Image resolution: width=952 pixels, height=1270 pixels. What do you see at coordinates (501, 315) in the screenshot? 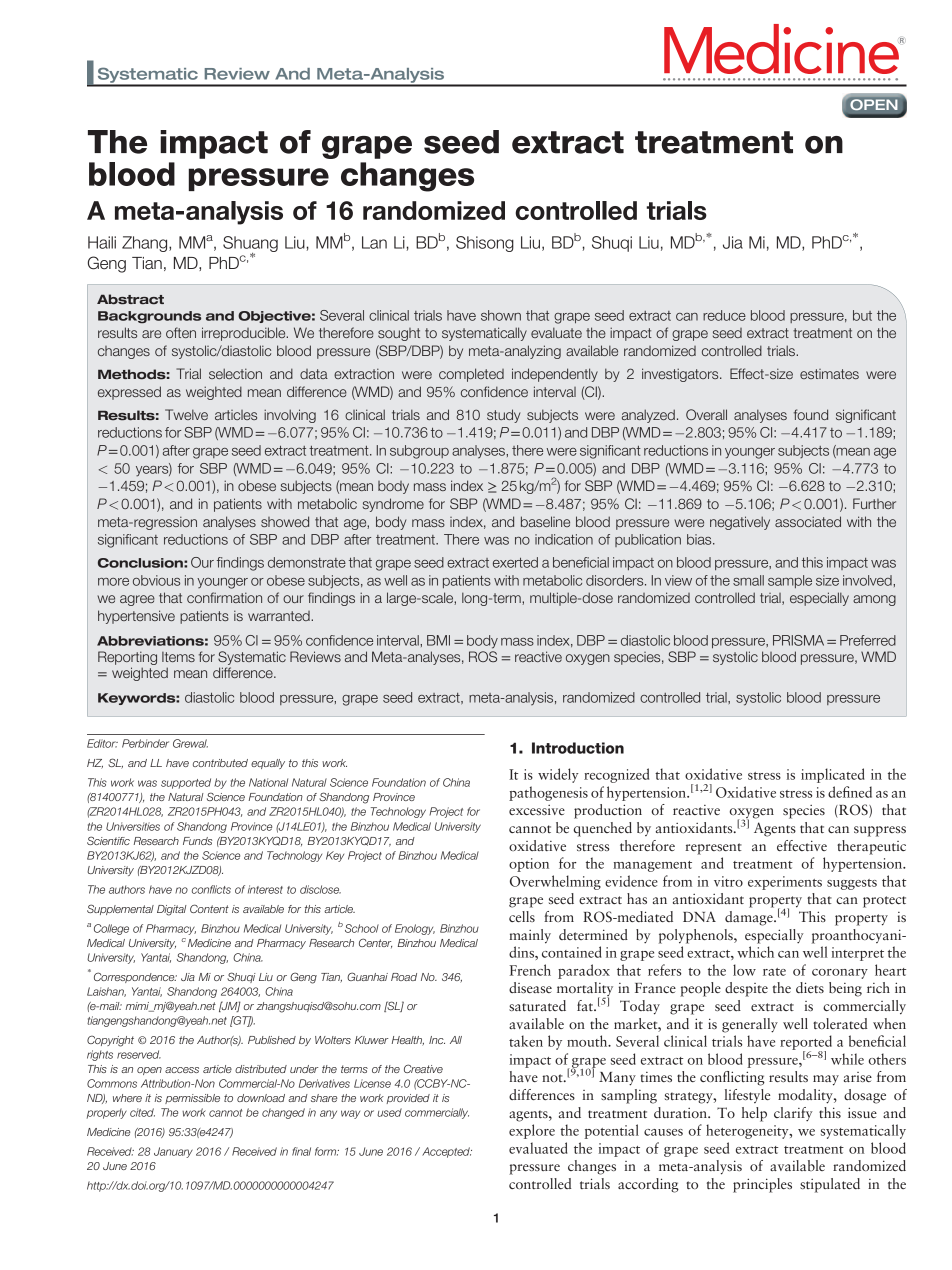
I see `shown` at bounding box center [501, 315].
